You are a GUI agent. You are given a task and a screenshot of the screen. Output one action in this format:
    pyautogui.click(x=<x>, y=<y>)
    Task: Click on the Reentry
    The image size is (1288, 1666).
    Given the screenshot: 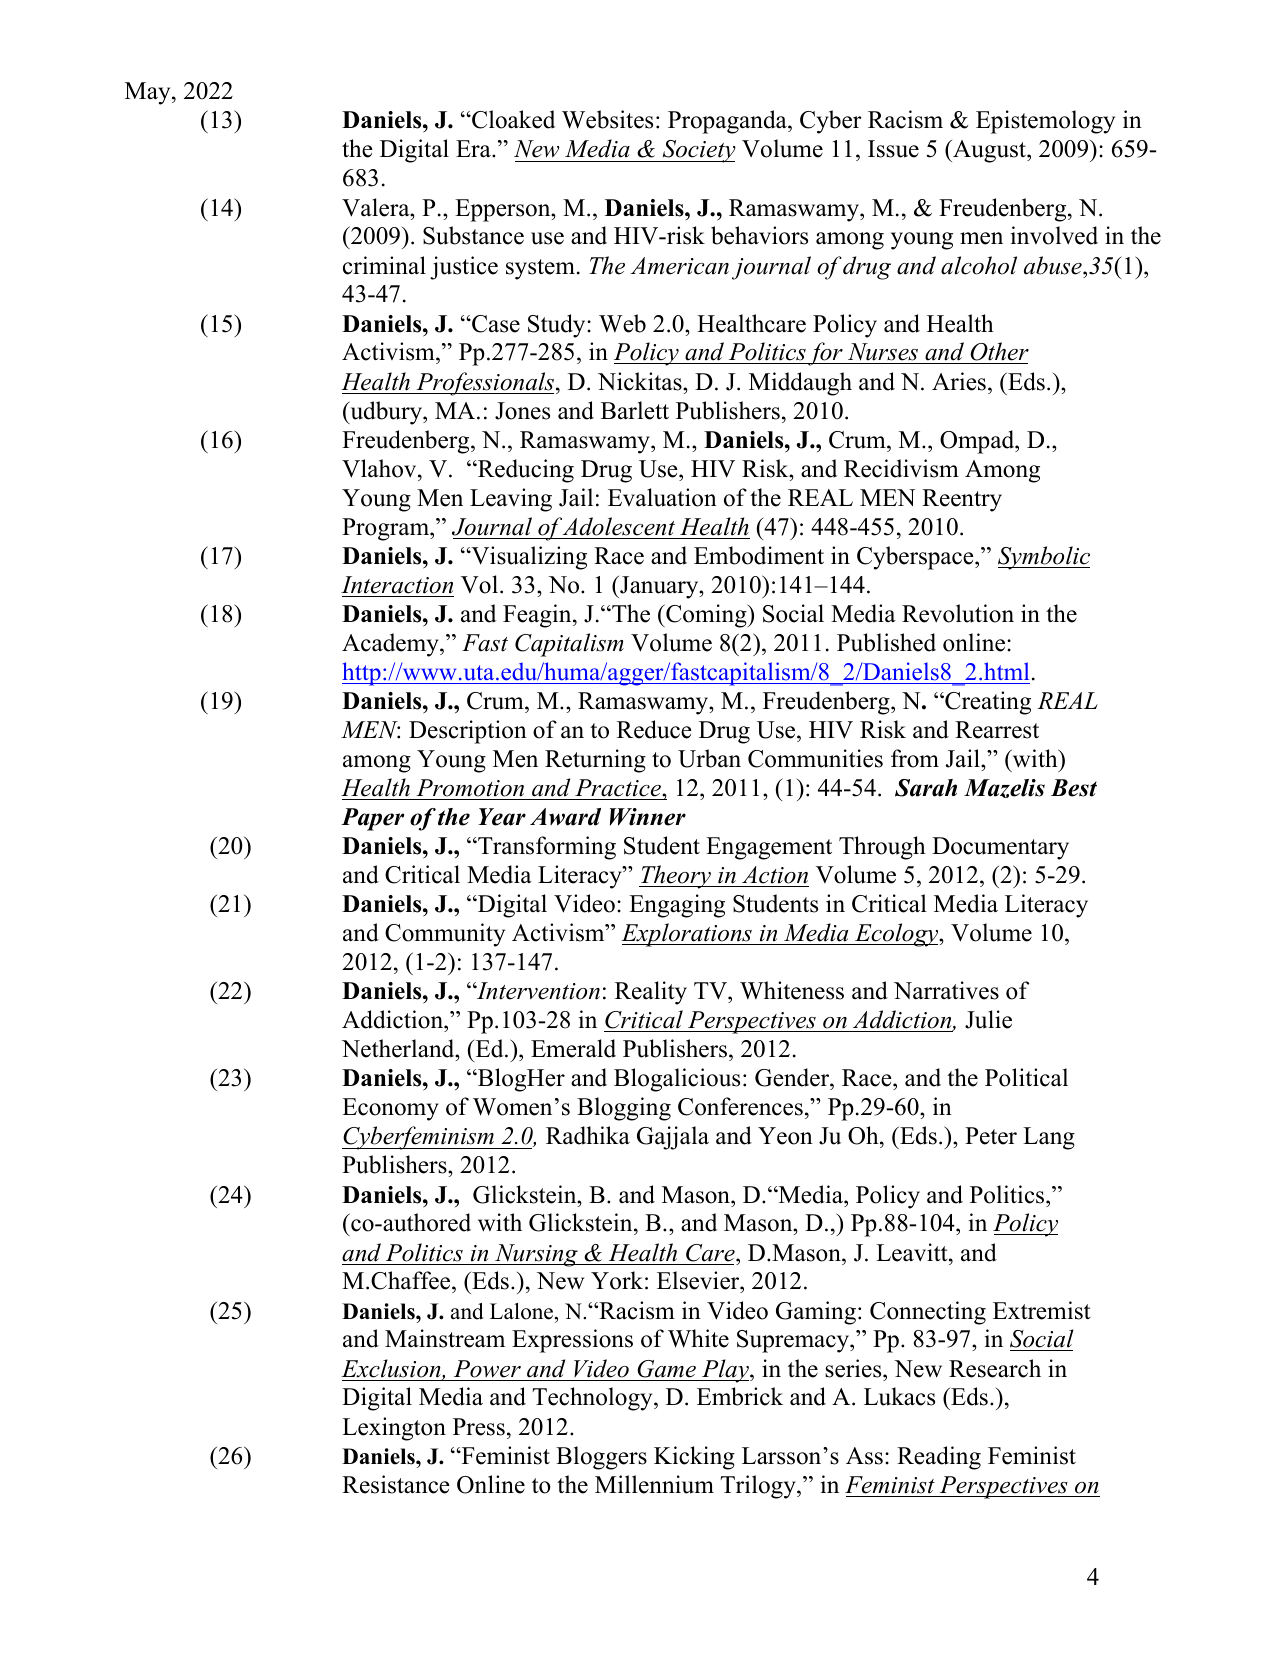 What is the action you would take?
    pyautogui.click(x=962, y=500)
